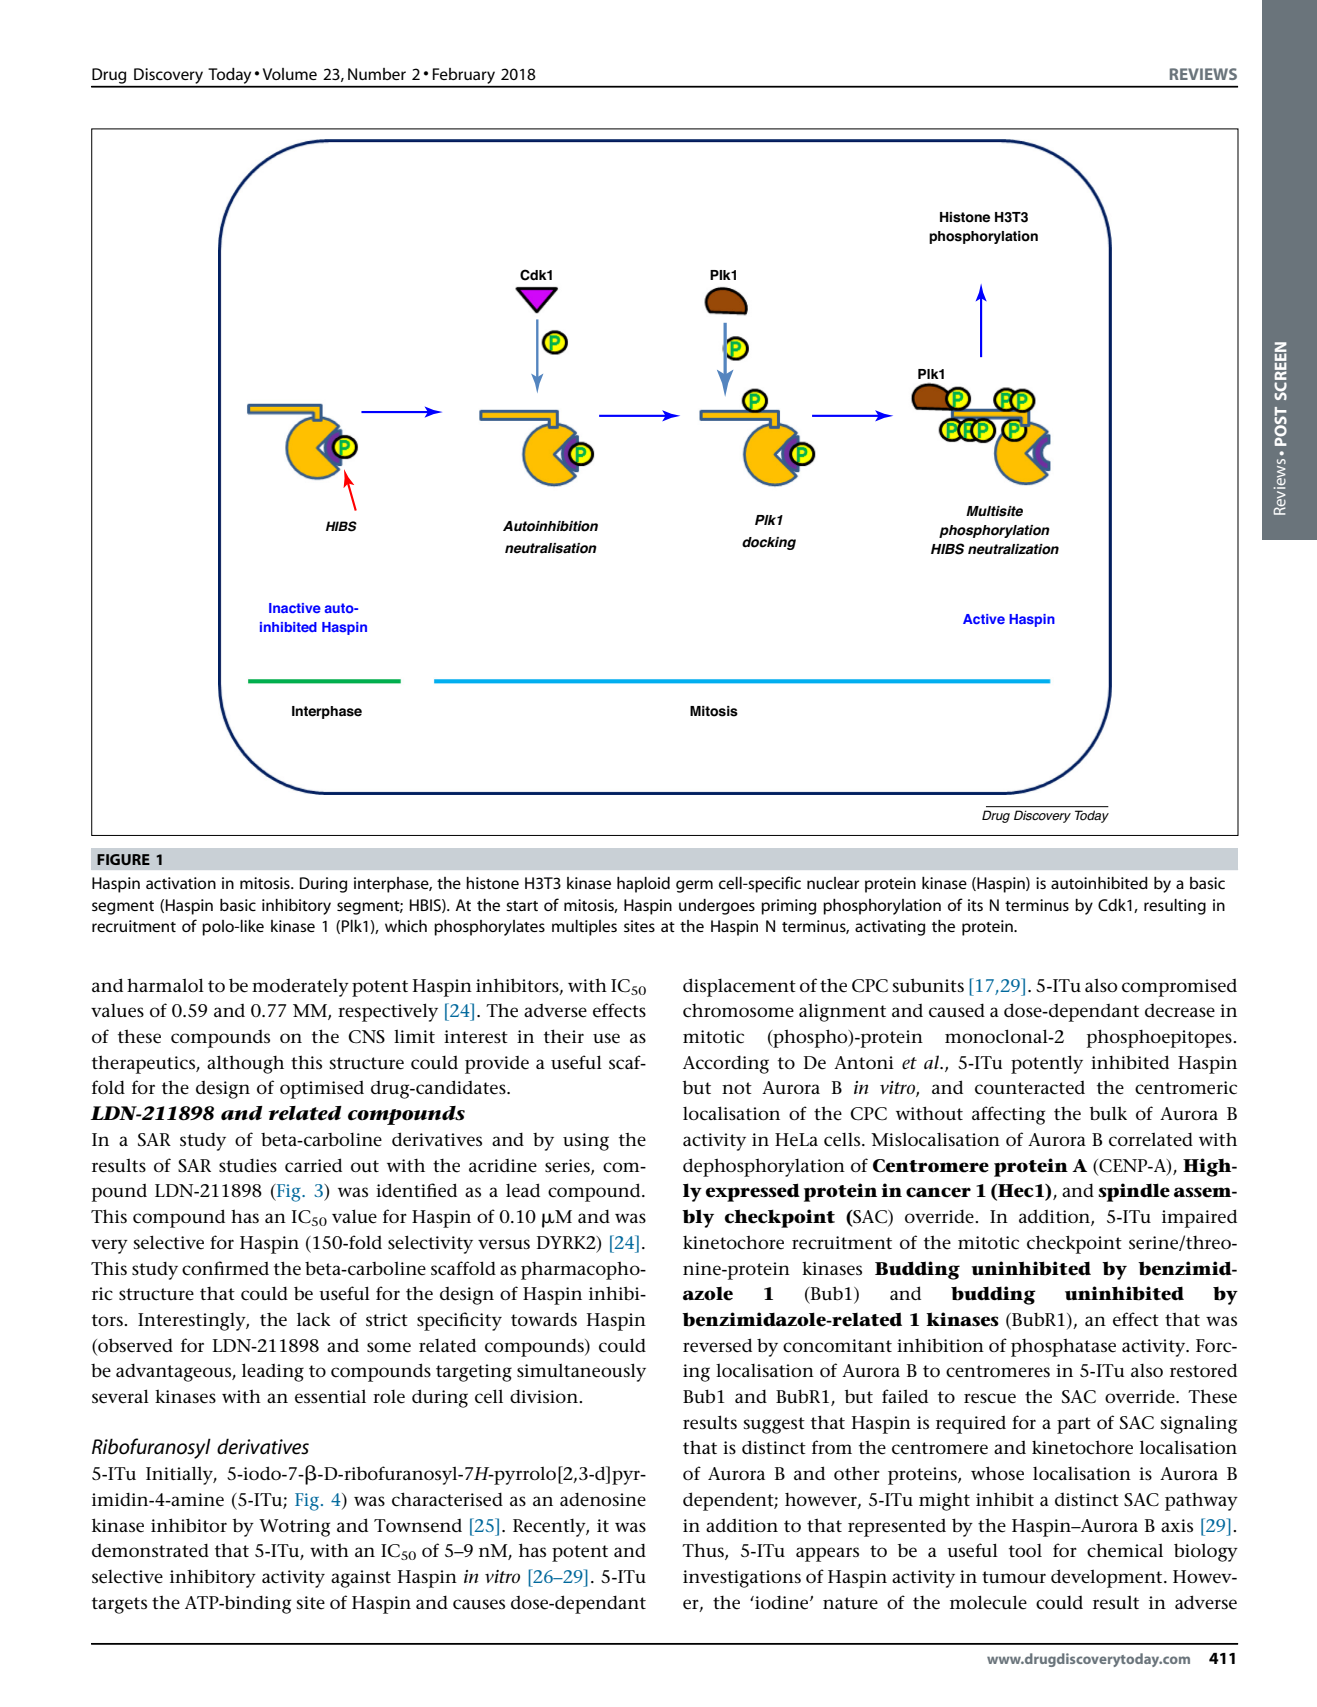  Describe the element at coordinates (704, 1551) in the screenshot. I see `Thus` at that location.
